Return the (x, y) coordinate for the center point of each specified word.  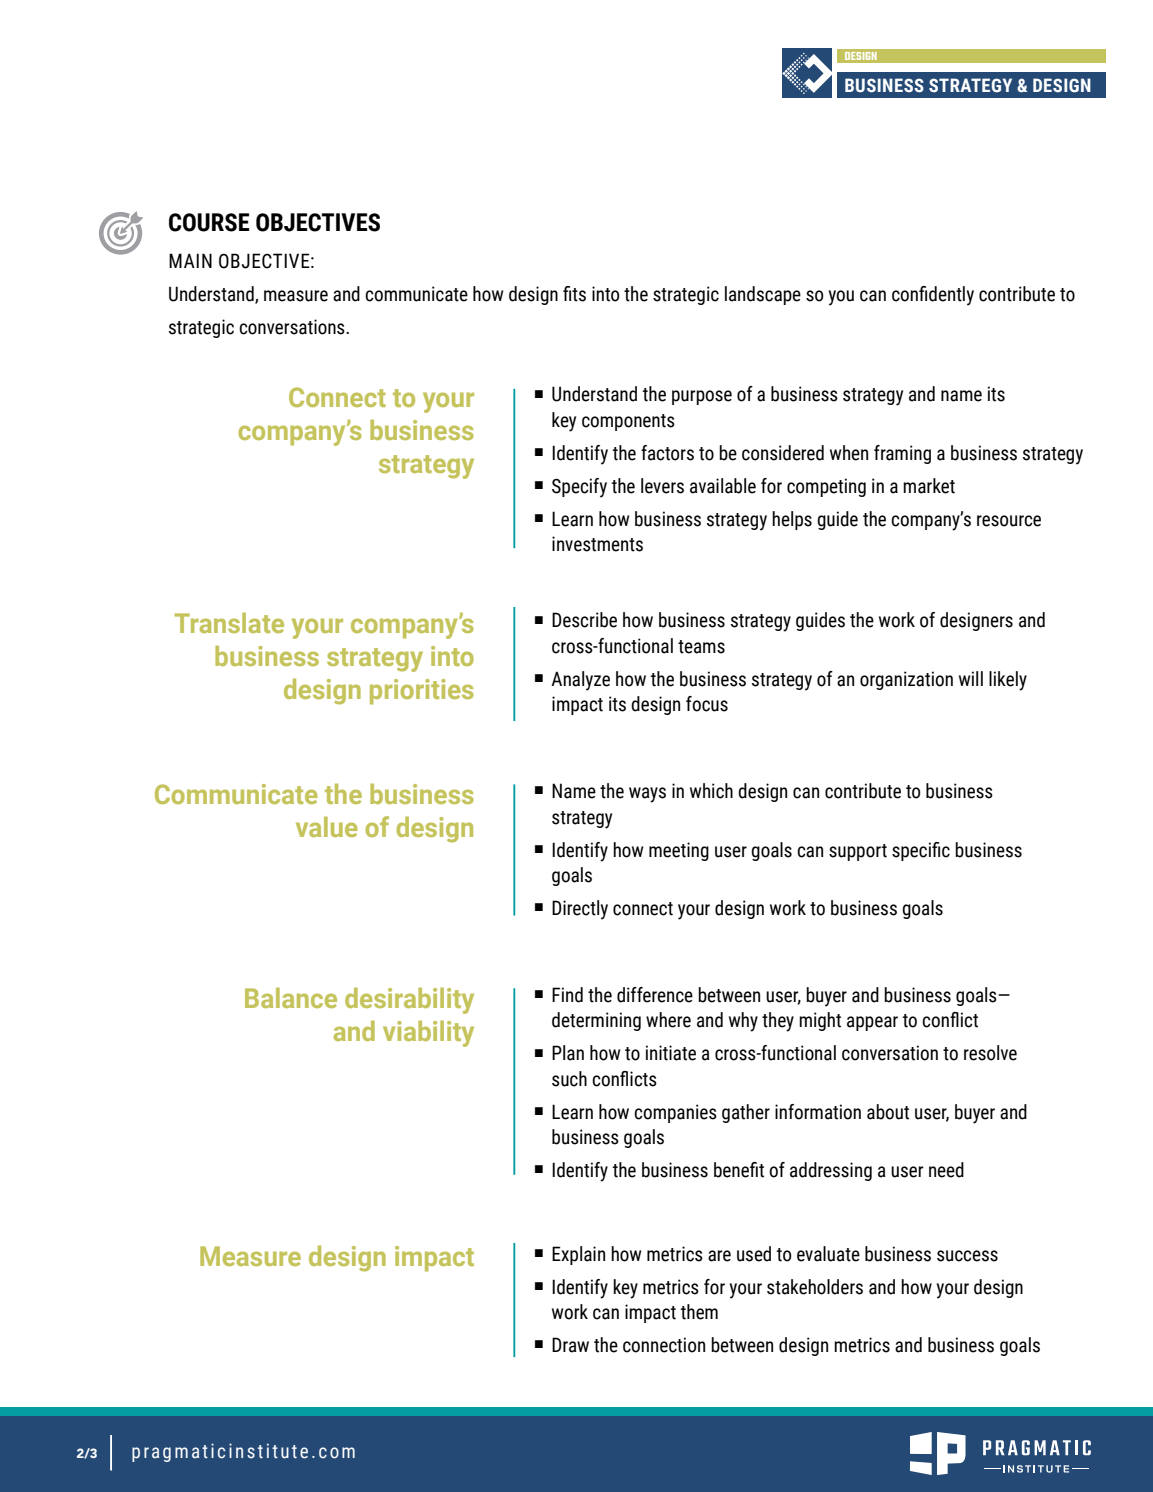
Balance (291, 997)
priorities (421, 692)
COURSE (209, 222)
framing (902, 454)
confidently (933, 296)
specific (921, 851)
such (569, 1079)
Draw (570, 1345)
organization (906, 680)
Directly (580, 910)
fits (574, 294)
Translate (229, 622)
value (327, 826)
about (888, 1112)
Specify (579, 488)
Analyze (580, 681)
